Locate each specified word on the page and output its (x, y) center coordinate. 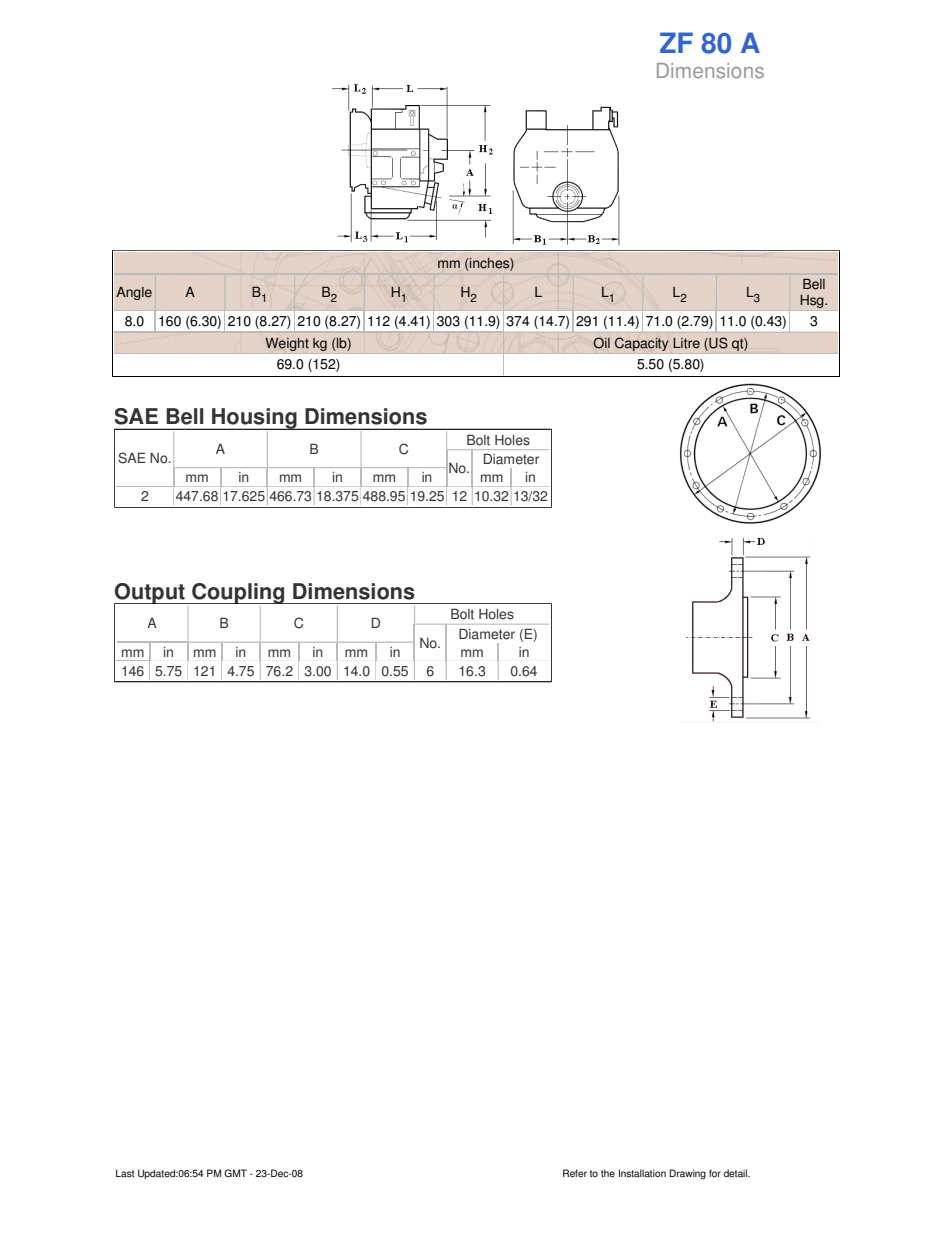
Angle (134, 293)
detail (737, 1173)
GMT (235, 1173)
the (608, 1173)
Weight (287, 344)
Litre (686, 343)
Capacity (641, 344)
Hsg (813, 301)
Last (125, 1173)
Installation (642, 1173)
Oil (601, 343)
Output (150, 594)
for (715, 1173)
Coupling (238, 593)
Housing (254, 419)
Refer (575, 1173)
